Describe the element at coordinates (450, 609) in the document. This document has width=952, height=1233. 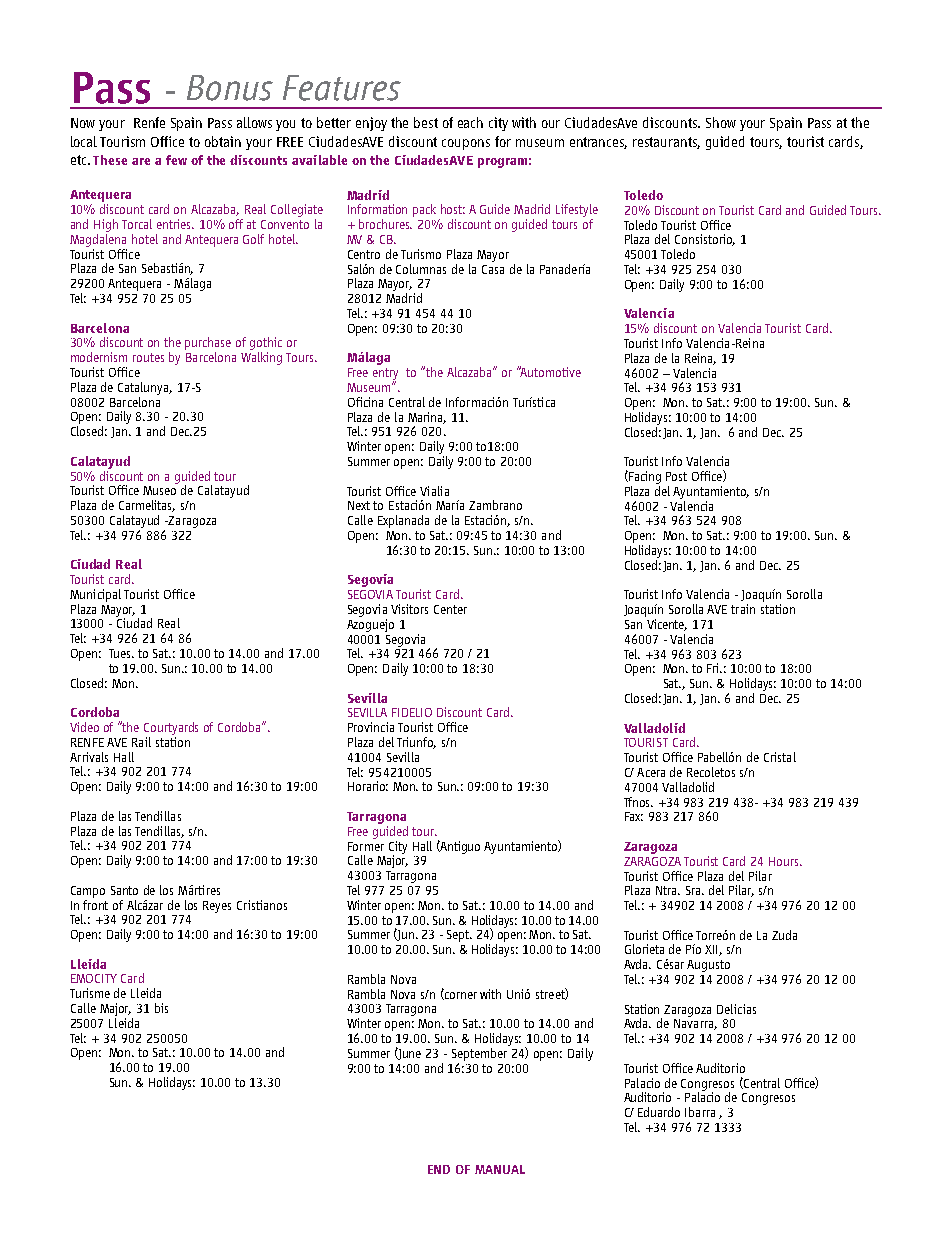
I see `Center` at that location.
